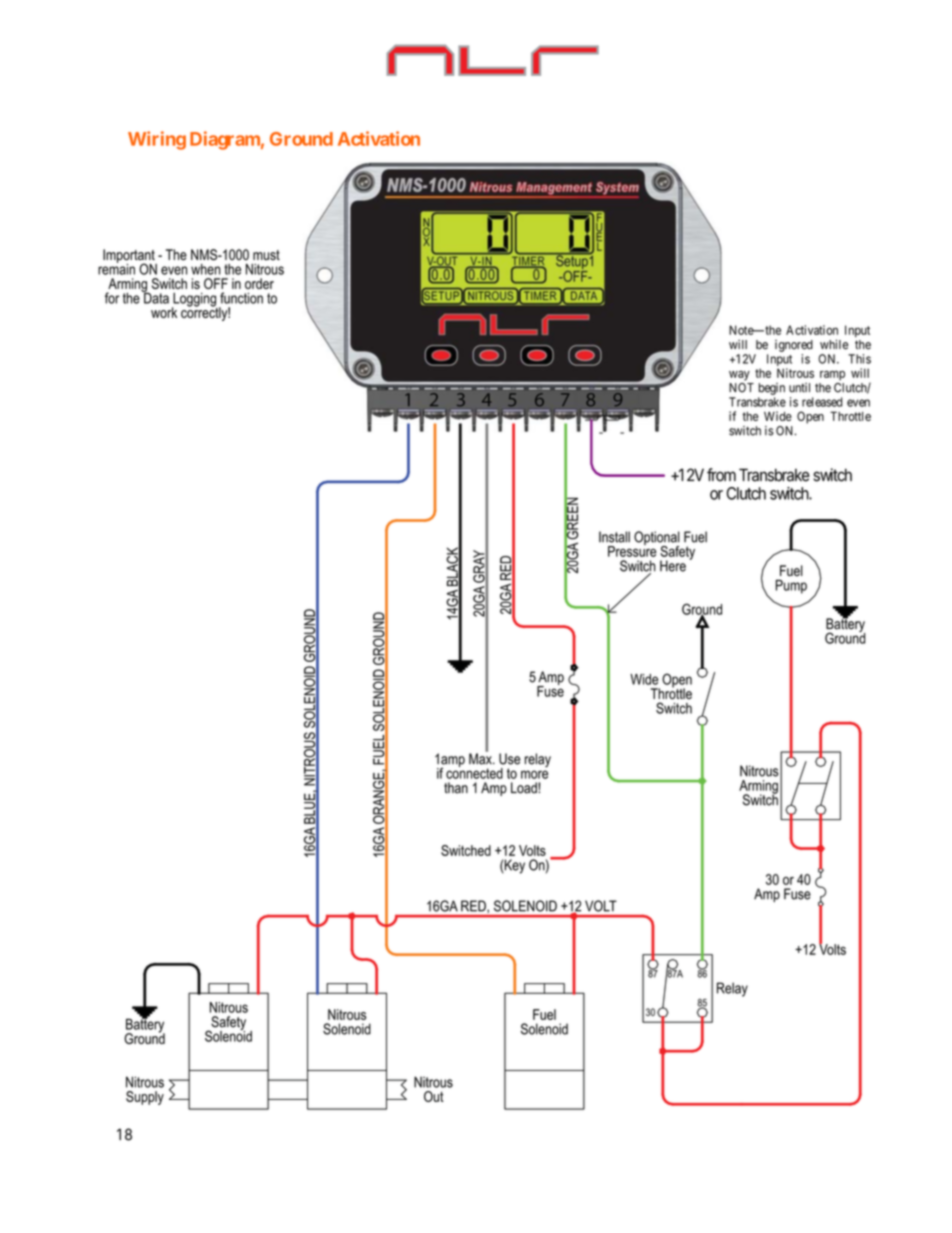 The width and height of the image is (952, 1233). I want to click on Install, so click(614, 537).
